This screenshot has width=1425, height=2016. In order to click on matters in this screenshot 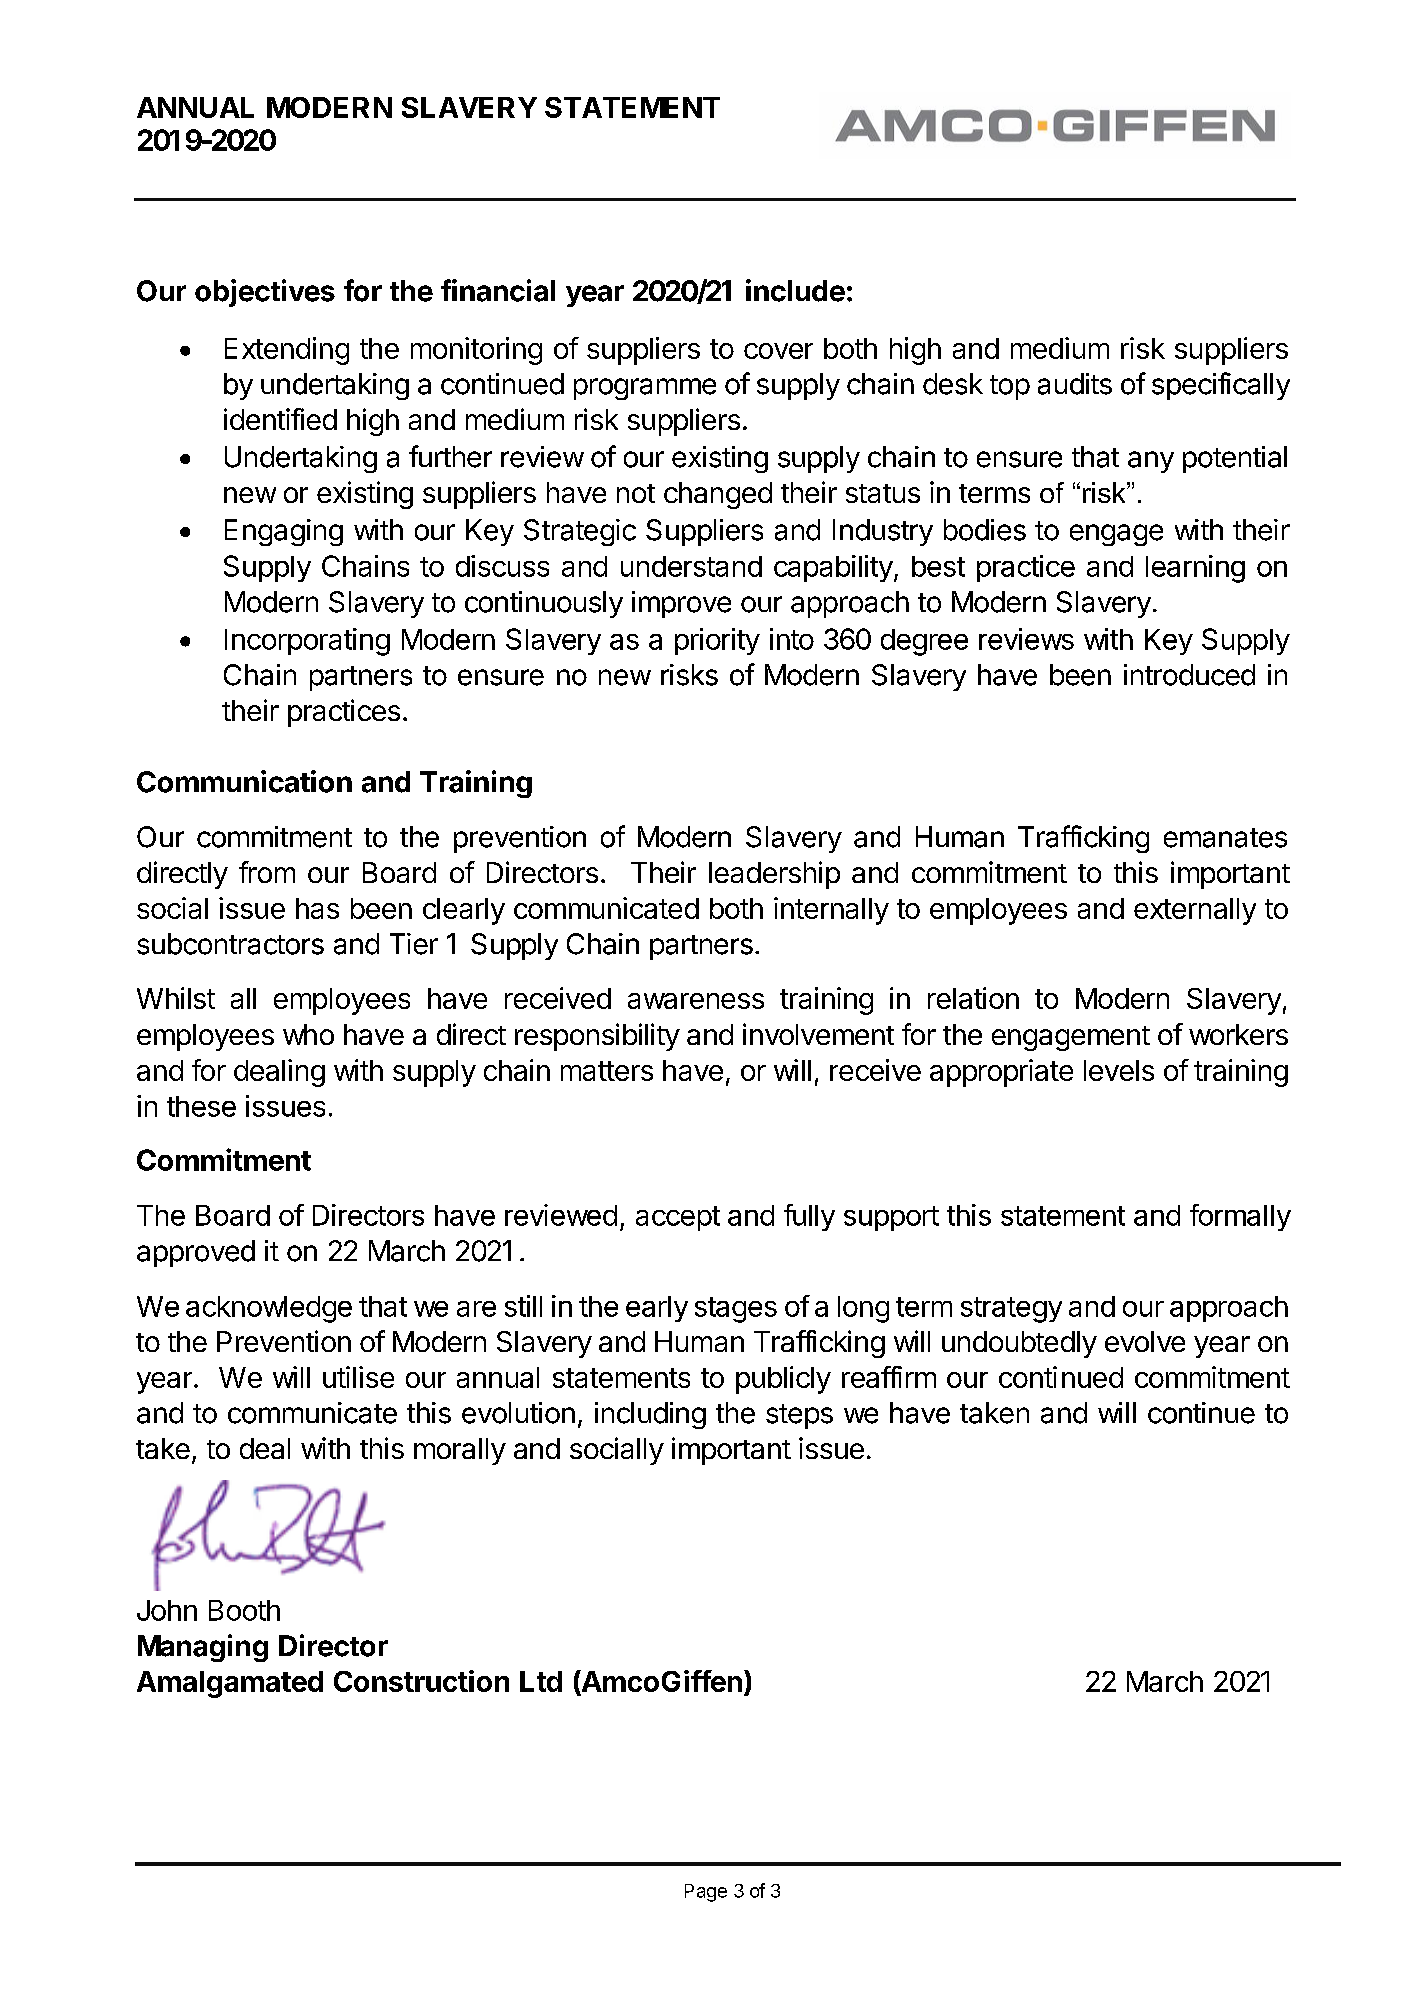, I will do `click(607, 1071)`.
